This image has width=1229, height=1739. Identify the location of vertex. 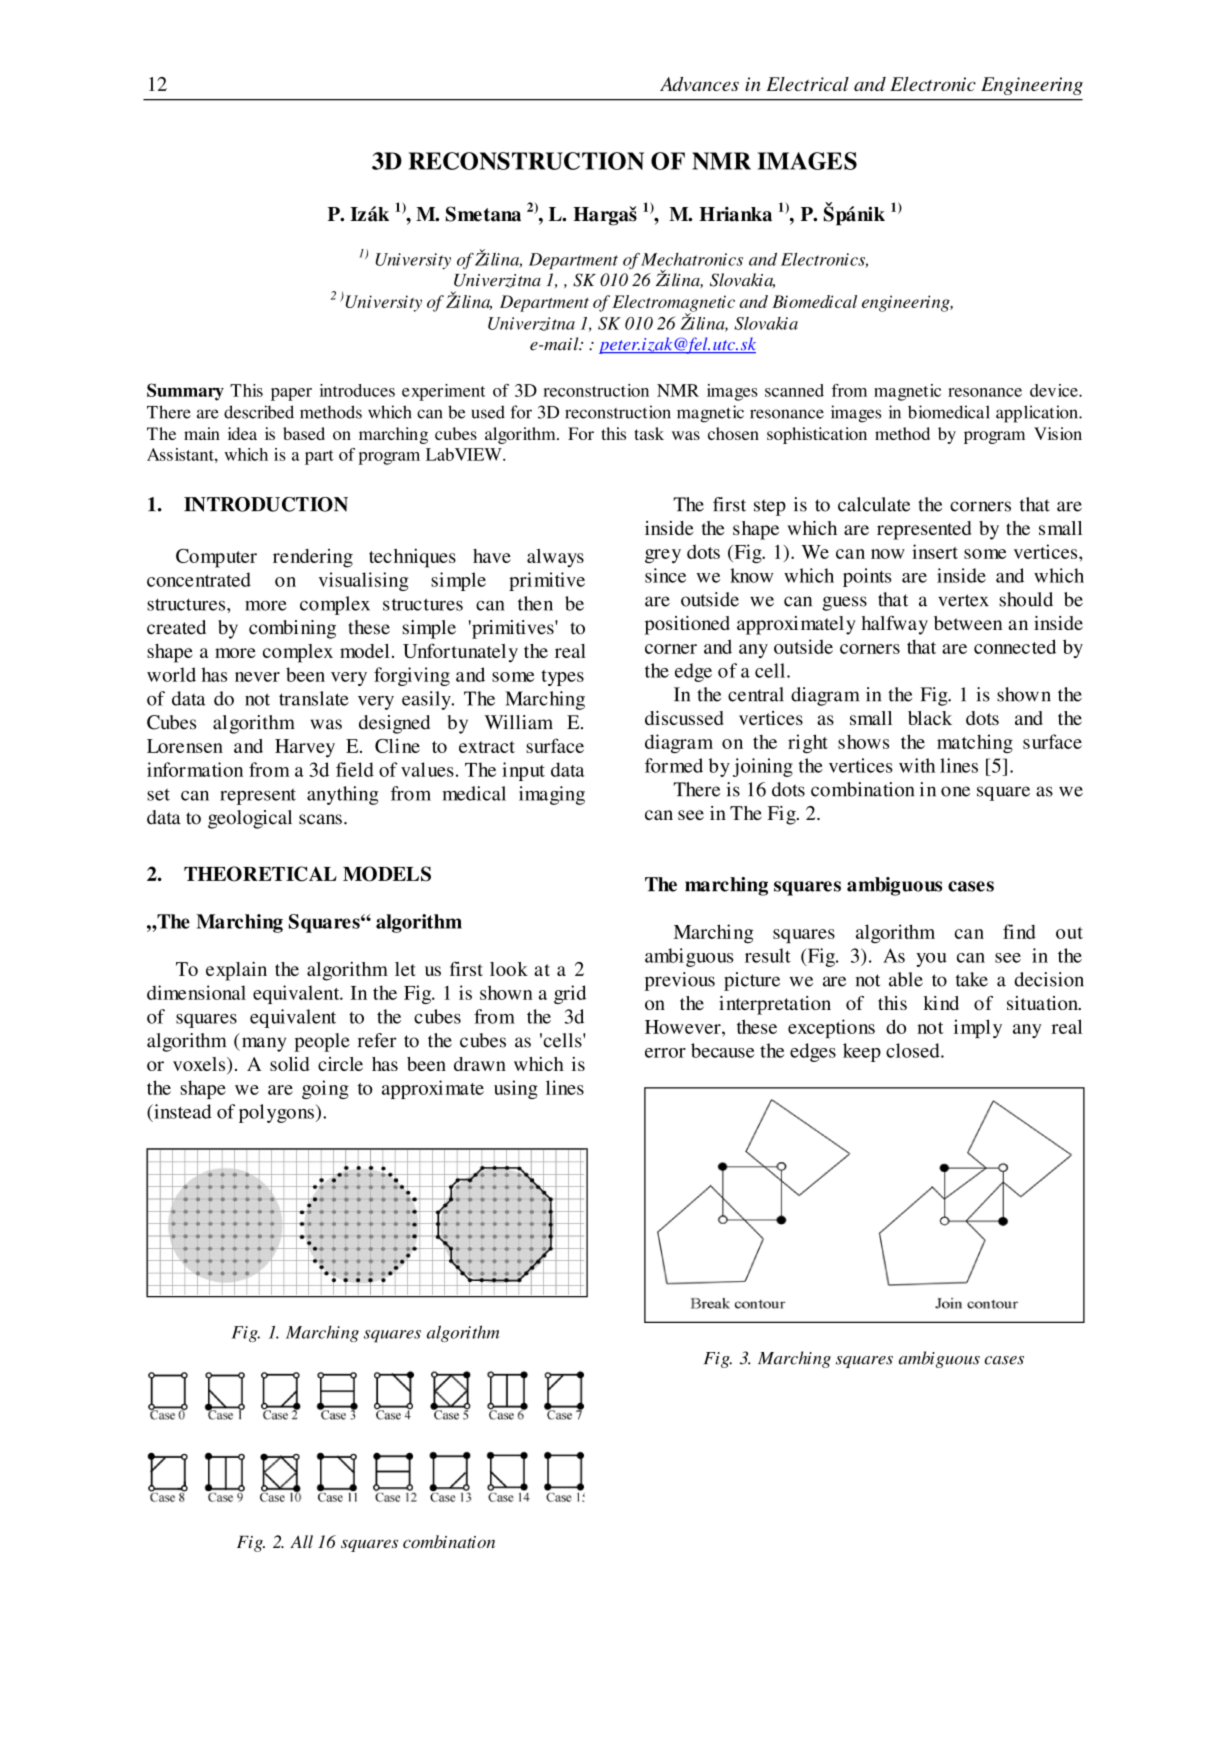
(963, 600).
